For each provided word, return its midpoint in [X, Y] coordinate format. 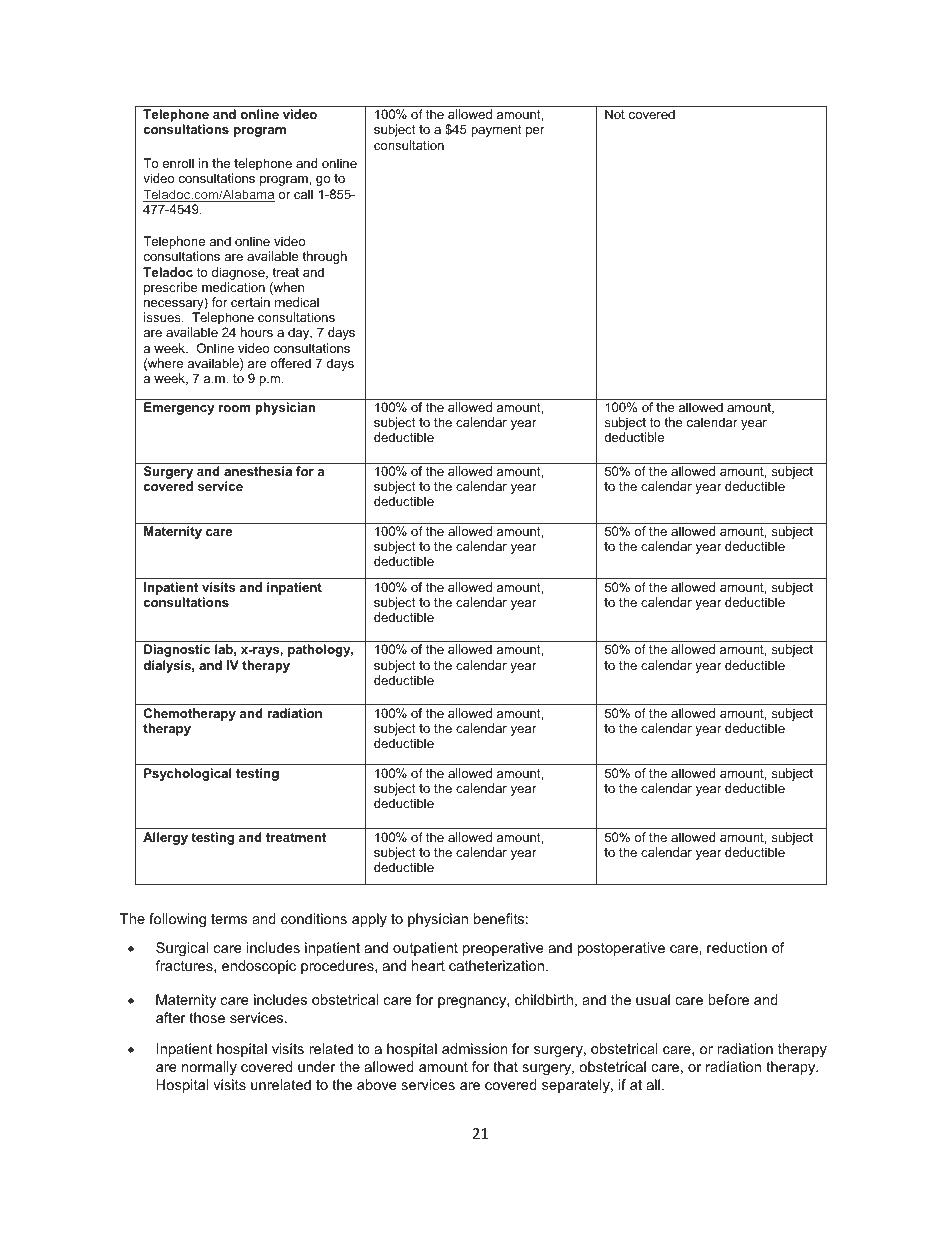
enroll [178, 163]
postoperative [621, 949]
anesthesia [258, 471]
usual [653, 999]
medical [297, 302]
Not [615, 114]
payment [496, 131]
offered [290, 363]
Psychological [188, 774]
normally [209, 1068]
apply [369, 920]
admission [474, 1048]
